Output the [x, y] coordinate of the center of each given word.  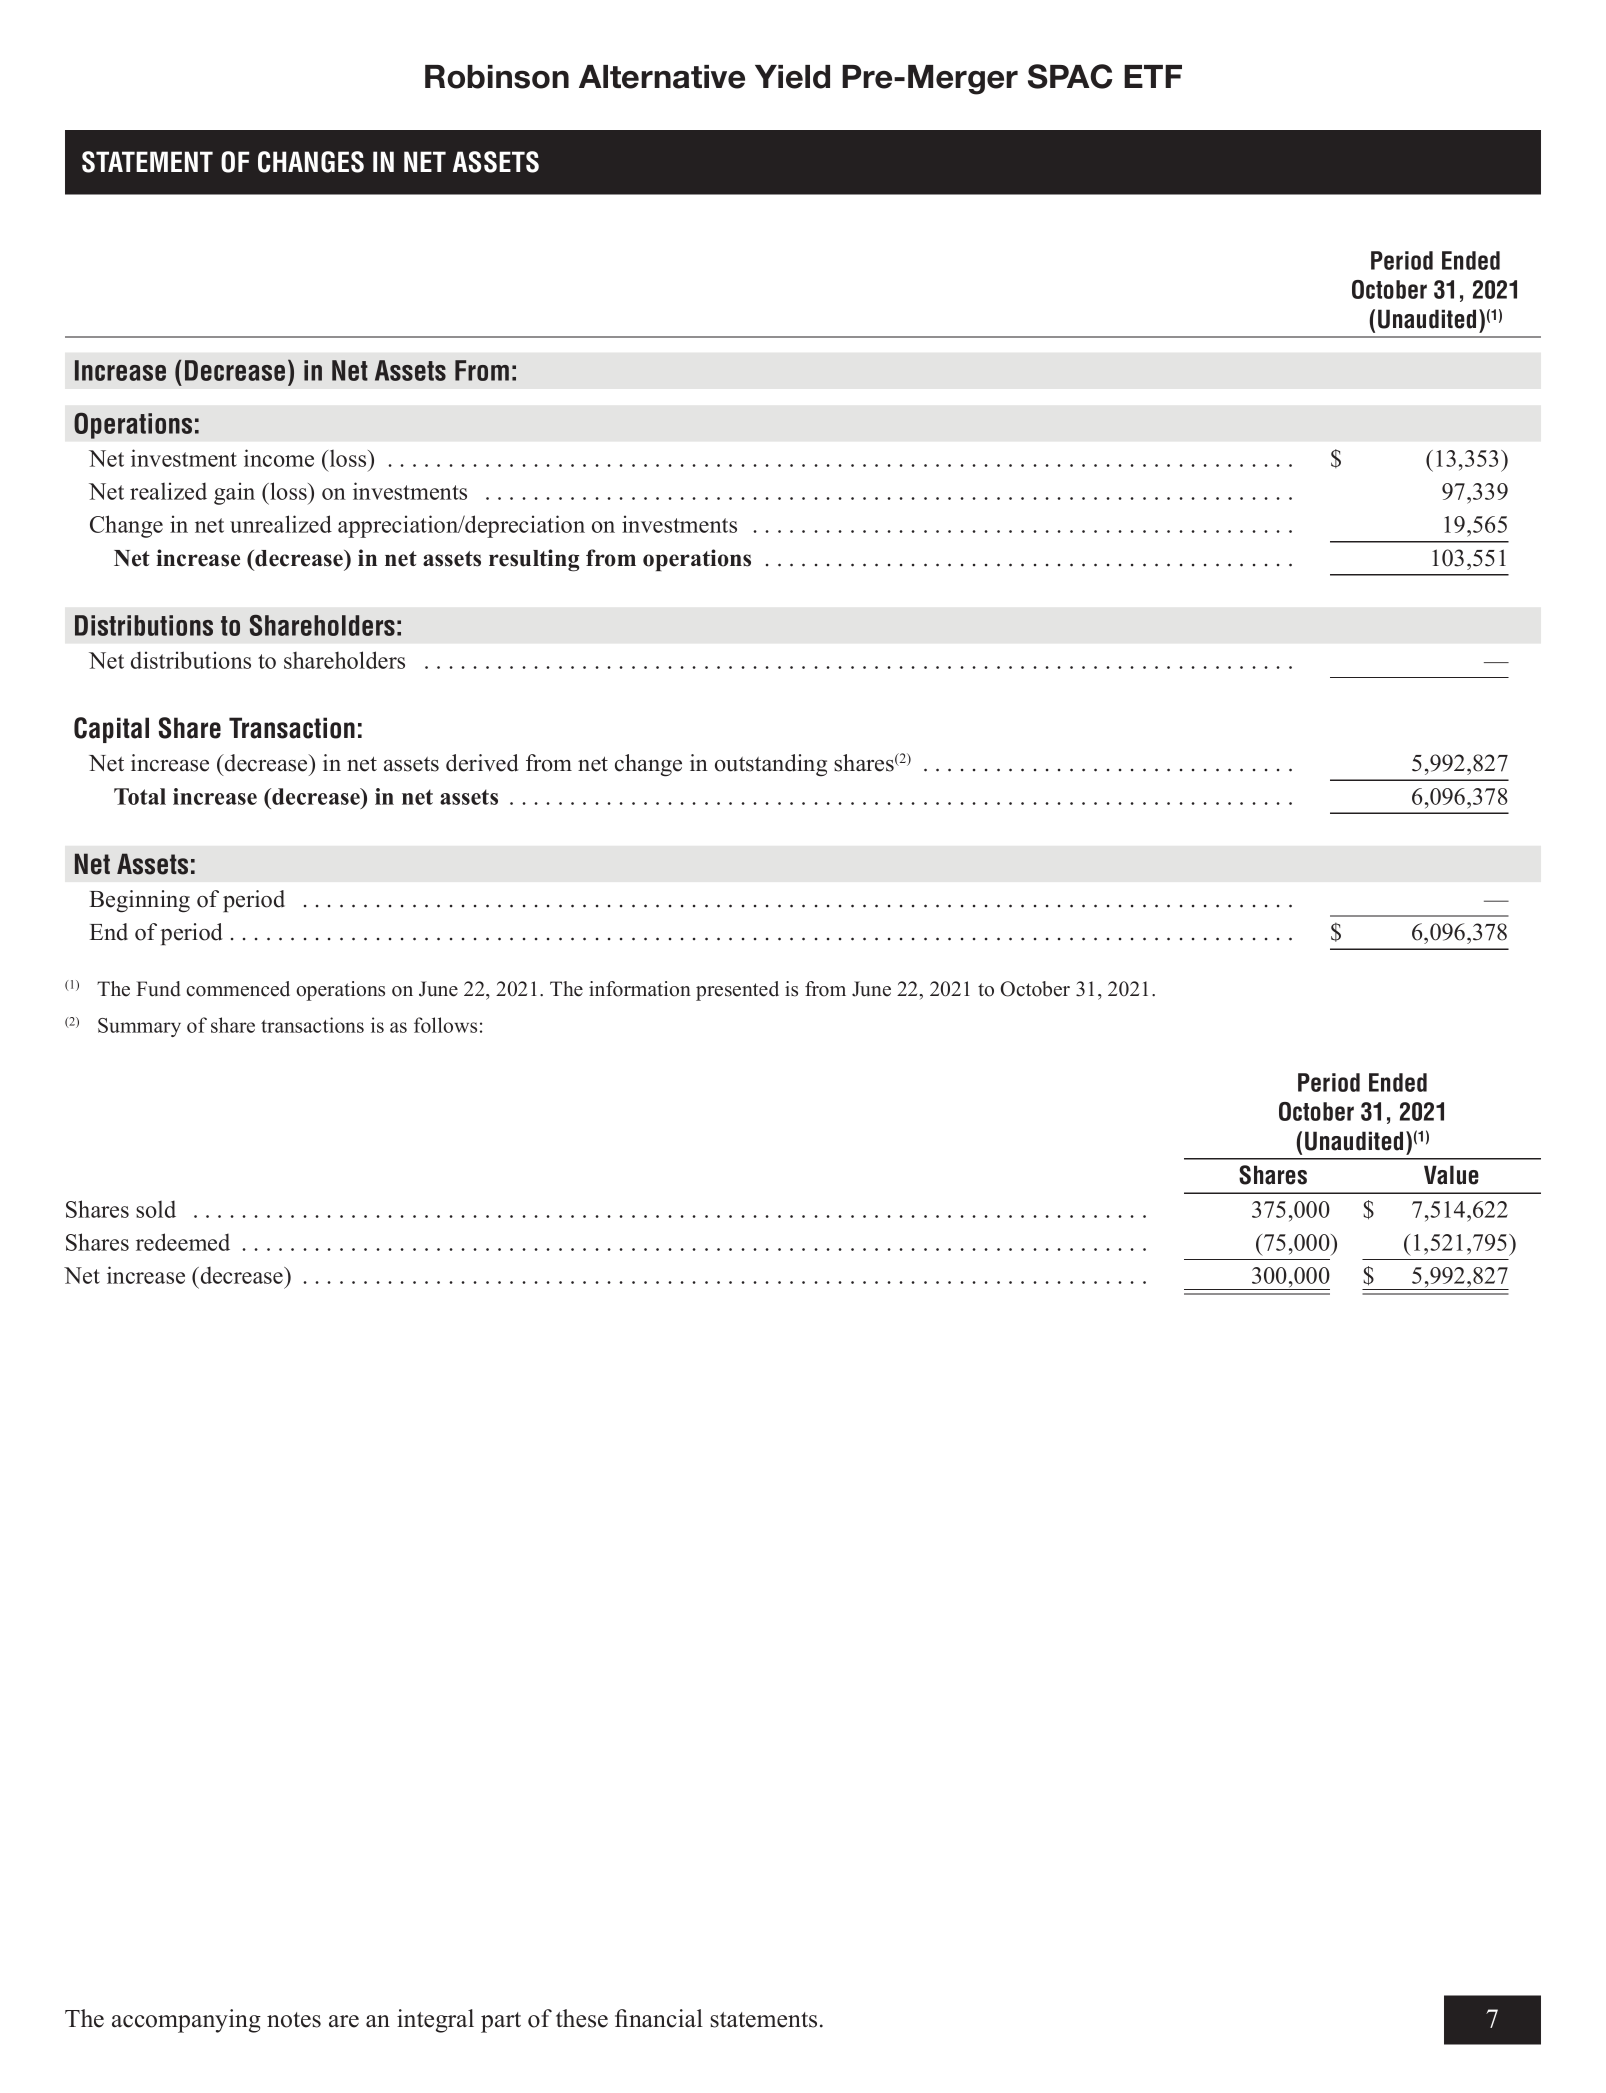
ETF [1153, 76]
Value [1451, 1175]
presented [737, 991]
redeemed [183, 1242]
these [582, 2018]
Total [140, 796]
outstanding [771, 765]
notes [294, 2020]
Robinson [497, 77]
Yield [792, 77]
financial [659, 2018]
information [640, 989]
